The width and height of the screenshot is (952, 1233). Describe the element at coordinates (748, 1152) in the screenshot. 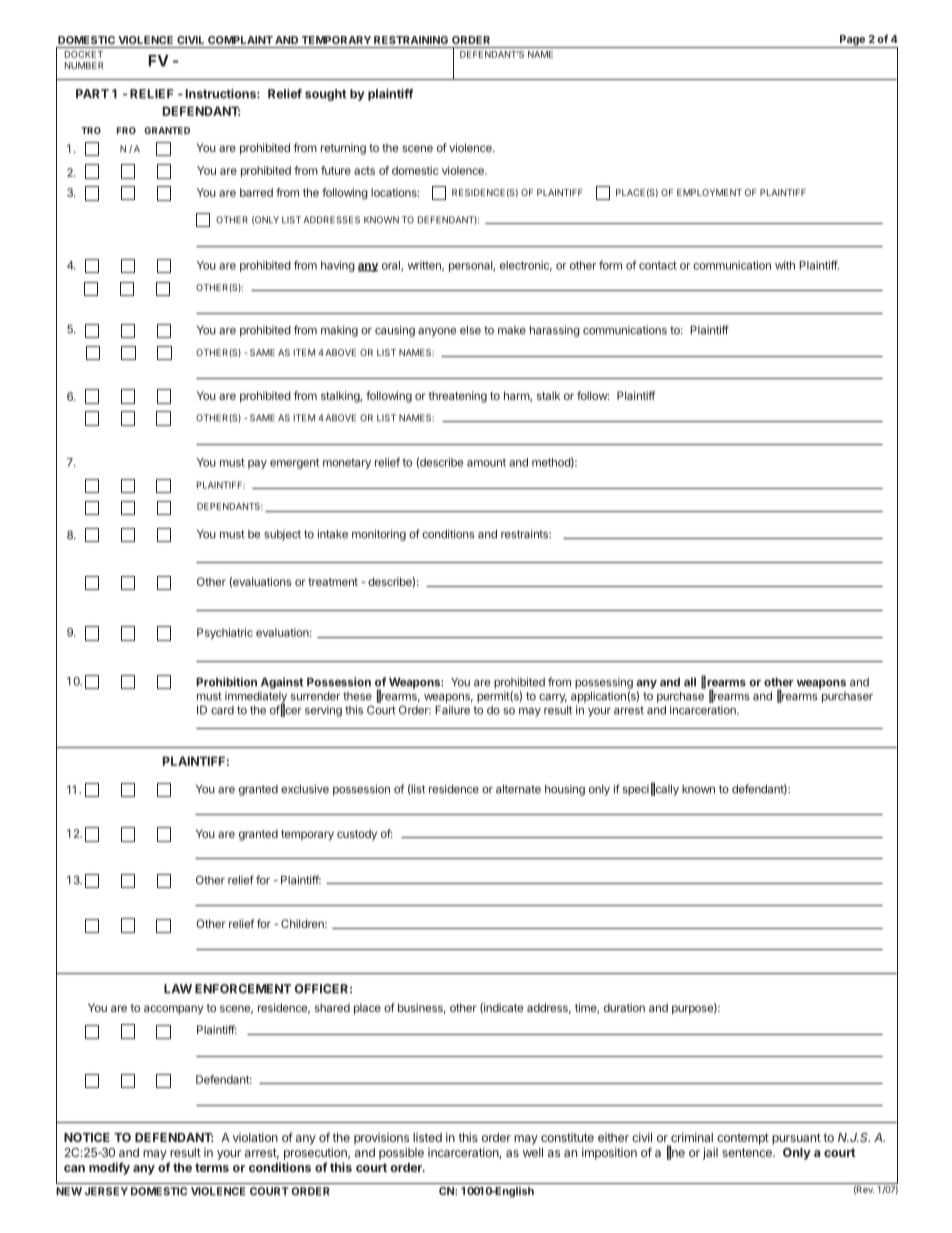

I see `sentence` at that location.
